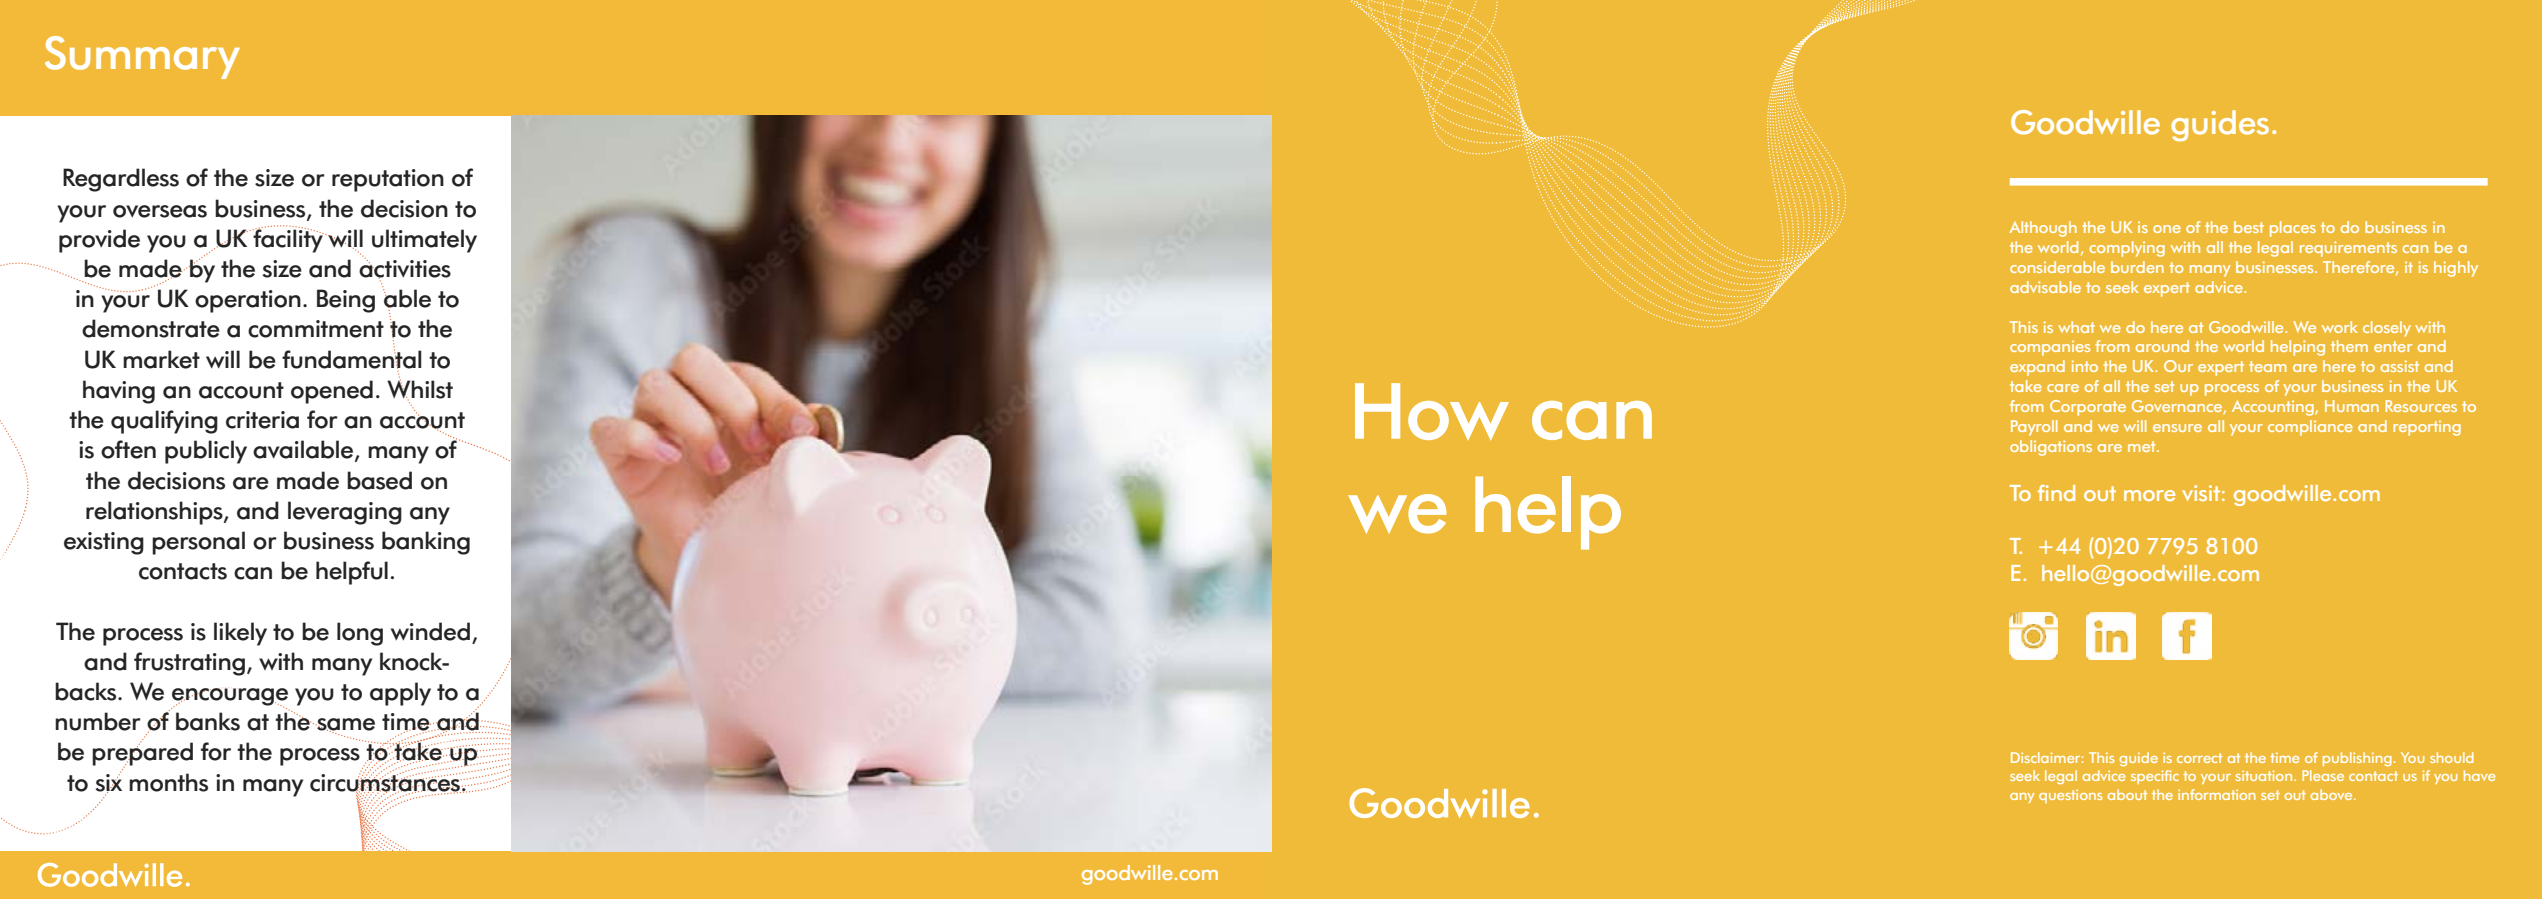  I want to click on months, so click(168, 782).
